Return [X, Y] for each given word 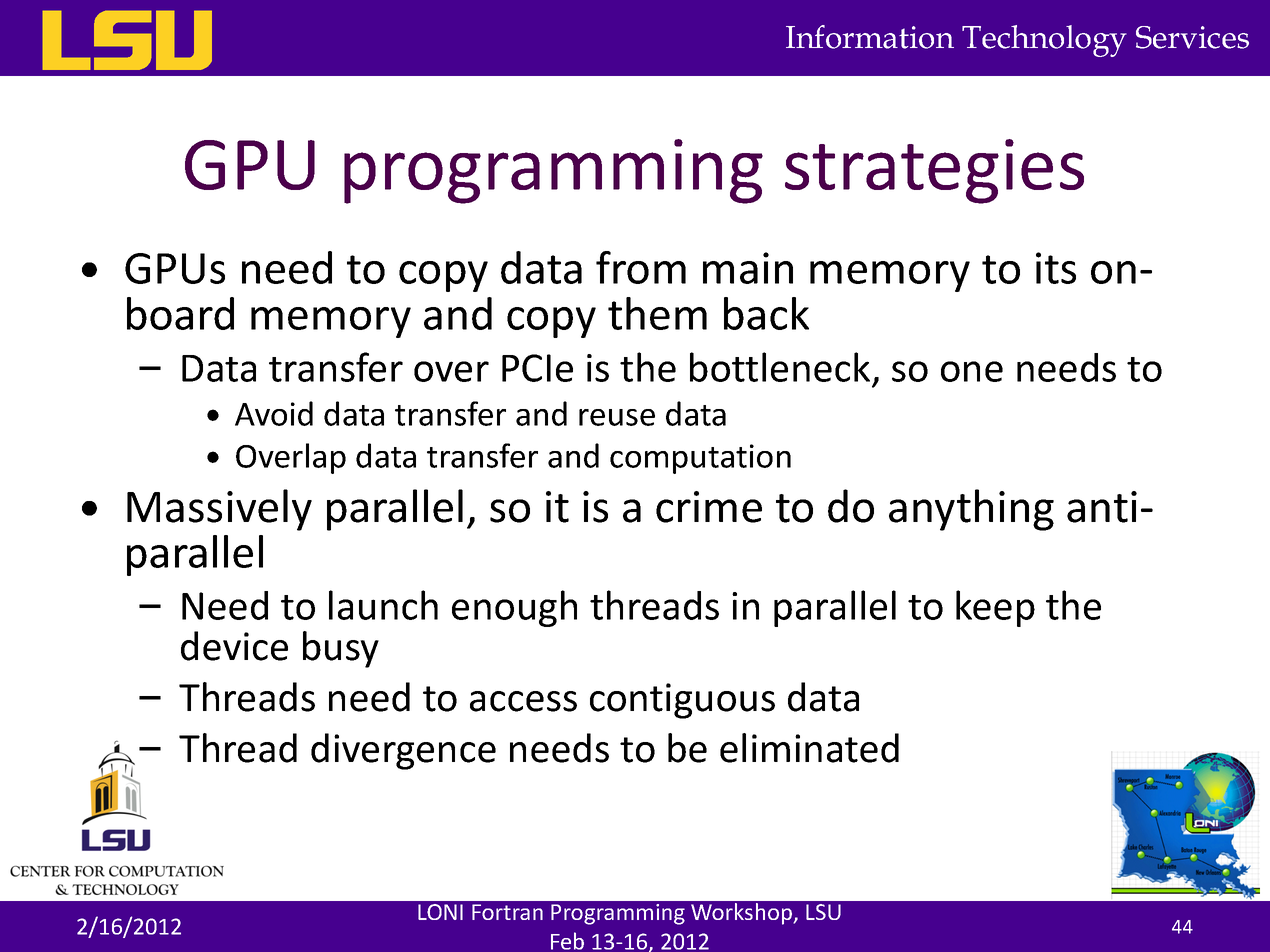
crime [709, 507]
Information [870, 37]
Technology [1044, 41]
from [641, 267]
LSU [823, 912]
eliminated [809, 748]
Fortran [507, 912]
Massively [219, 510]
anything [971, 510]
